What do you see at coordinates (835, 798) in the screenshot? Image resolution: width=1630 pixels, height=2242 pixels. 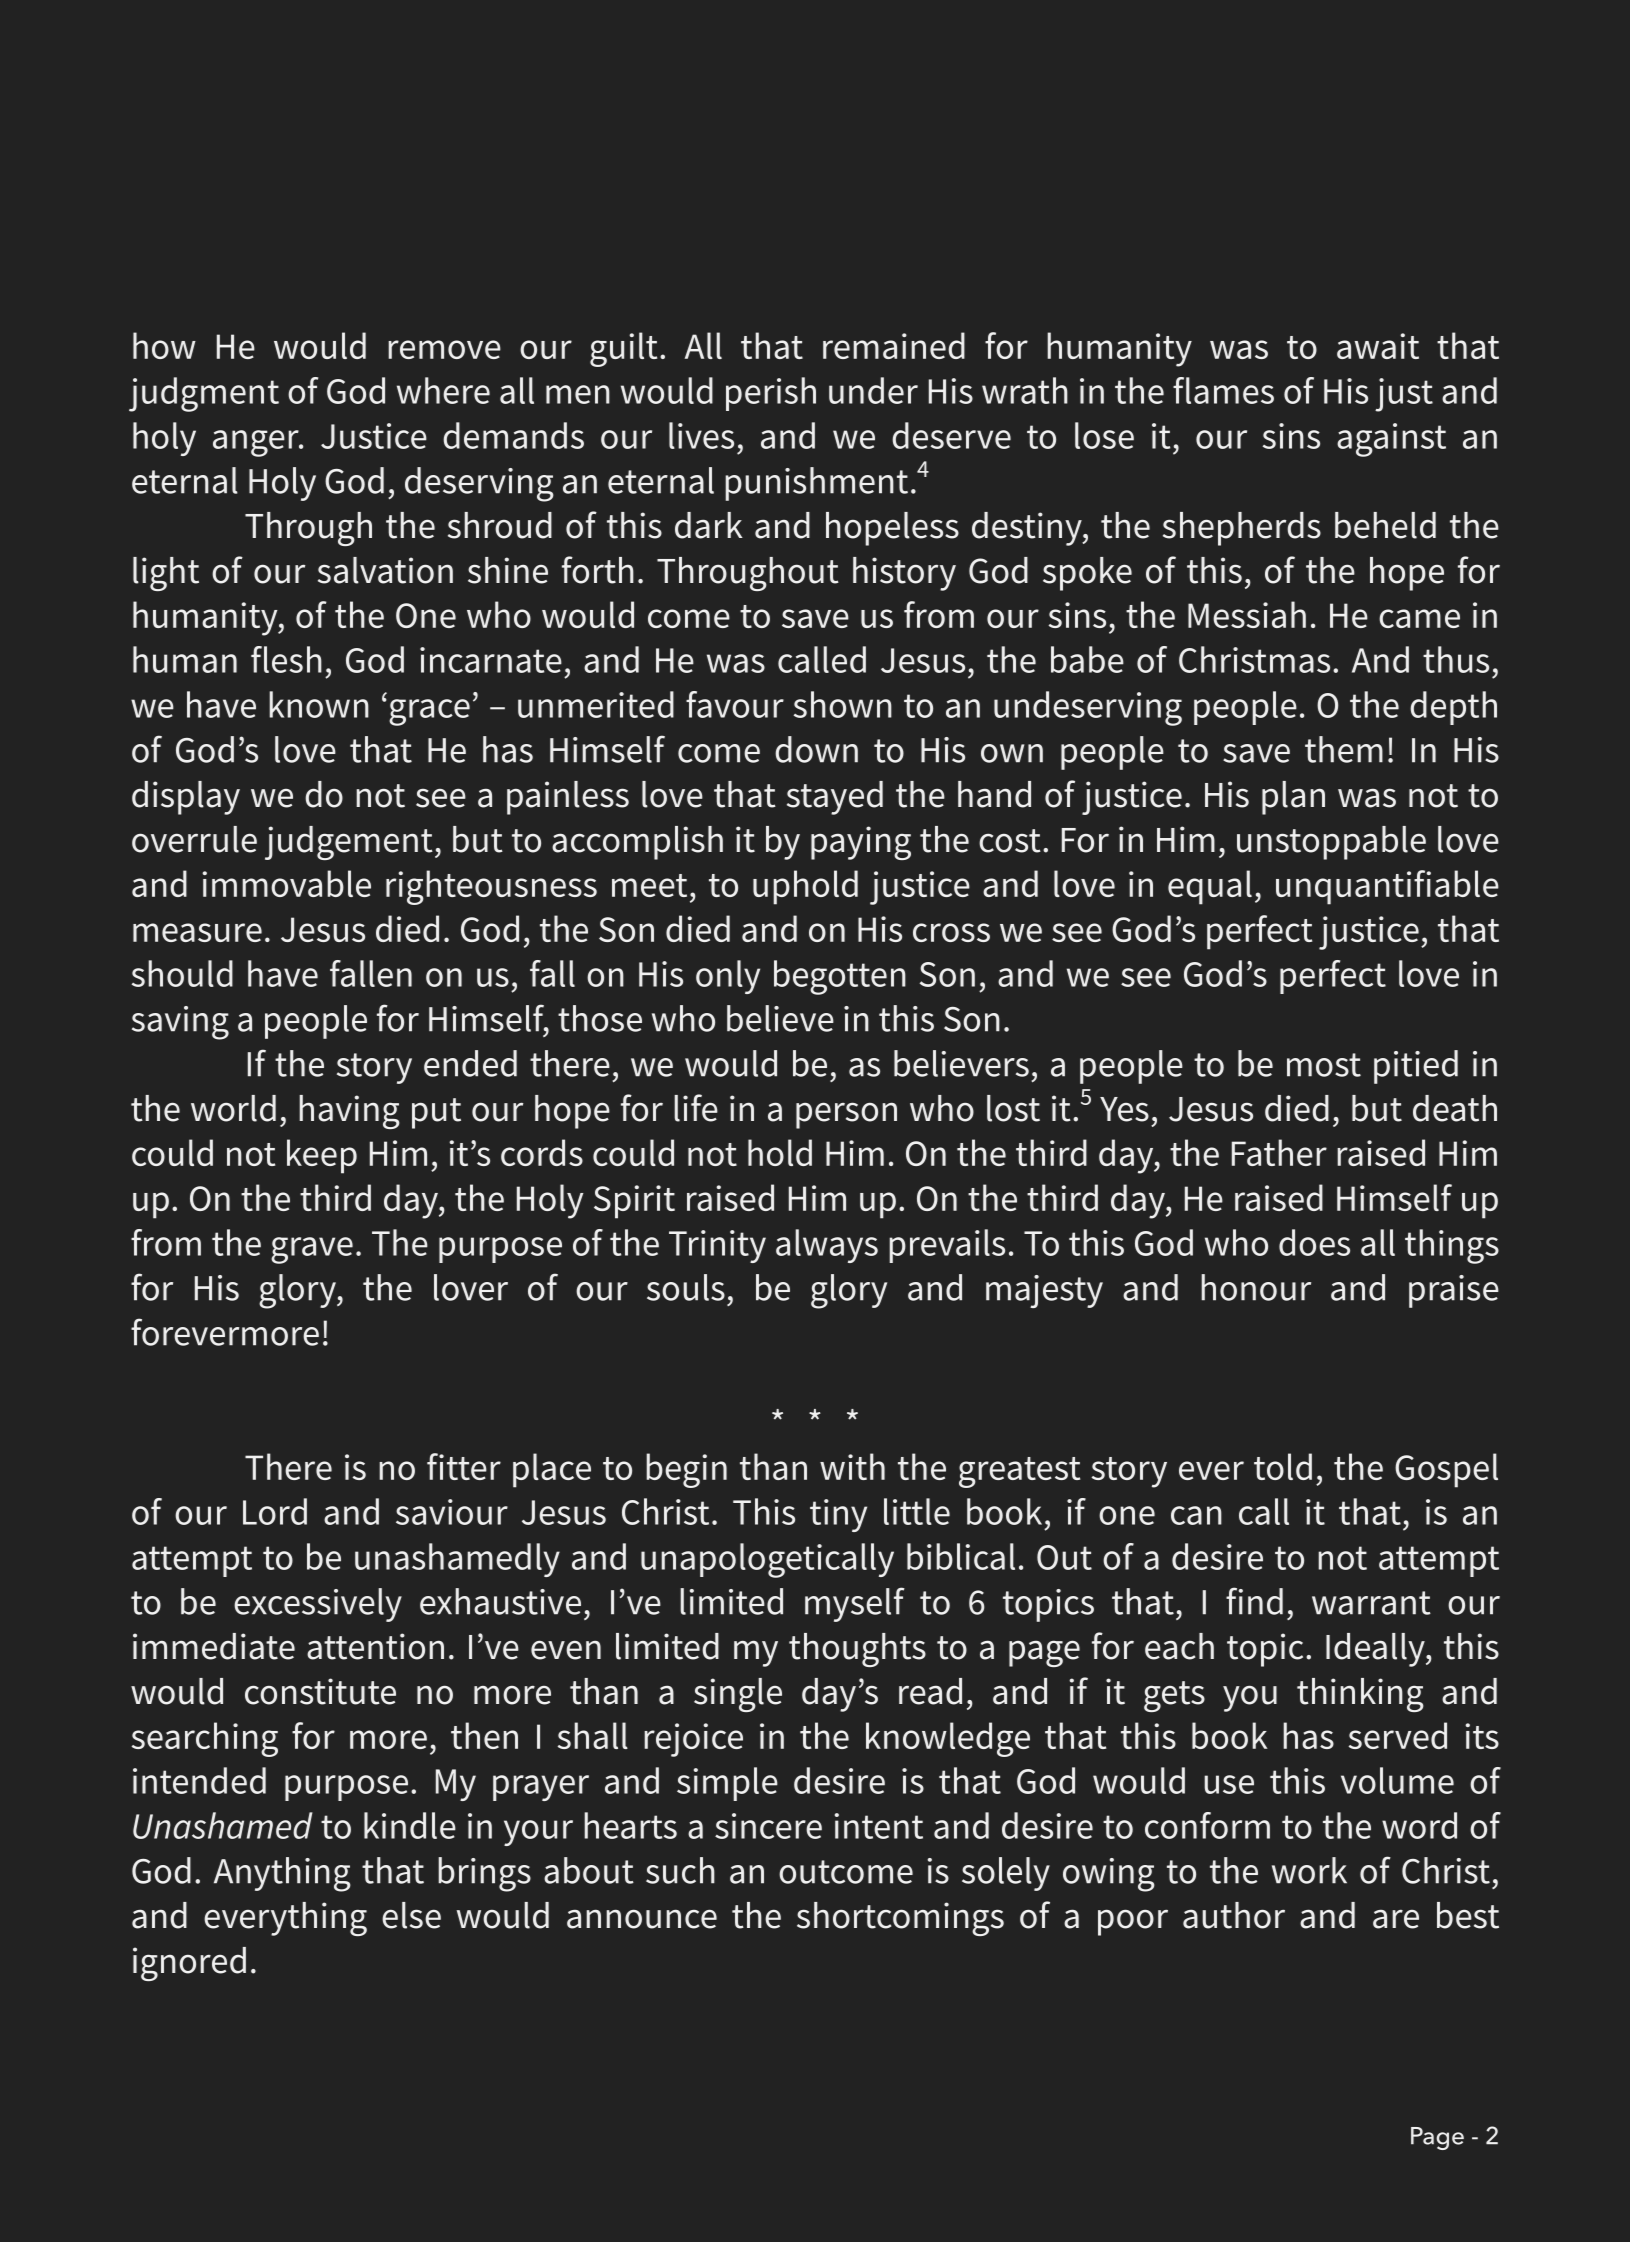 I see `stayed` at bounding box center [835, 798].
